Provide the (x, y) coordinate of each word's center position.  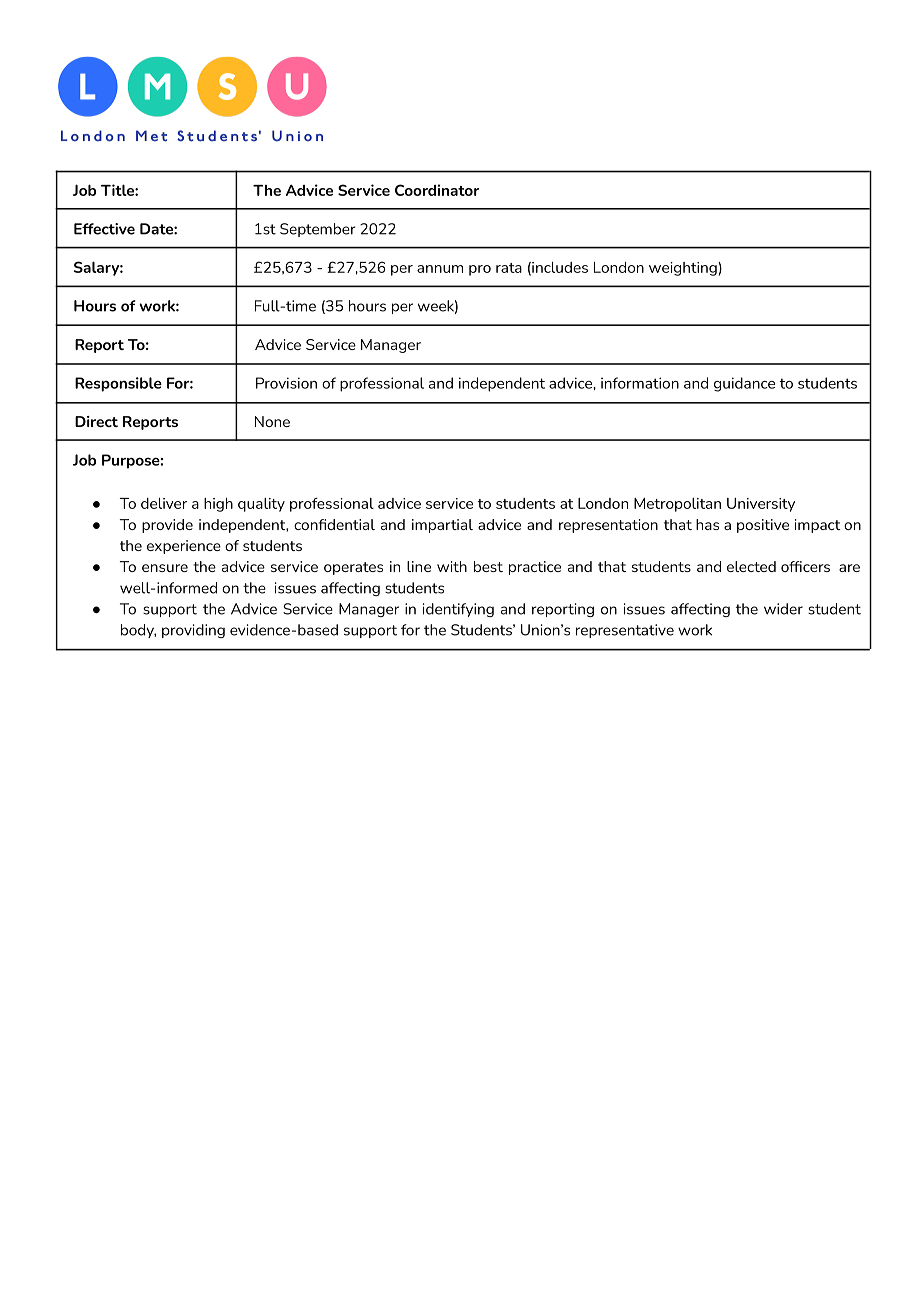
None (272, 421)
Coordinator (437, 190)
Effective (104, 229)
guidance (744, 384)
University (761, 505)
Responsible (118, 384)
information (640, 383)
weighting (684, 269)
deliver (164, 503)
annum (440, 269)
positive (763, 526)
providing (193, 631)
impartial (442, 526)
